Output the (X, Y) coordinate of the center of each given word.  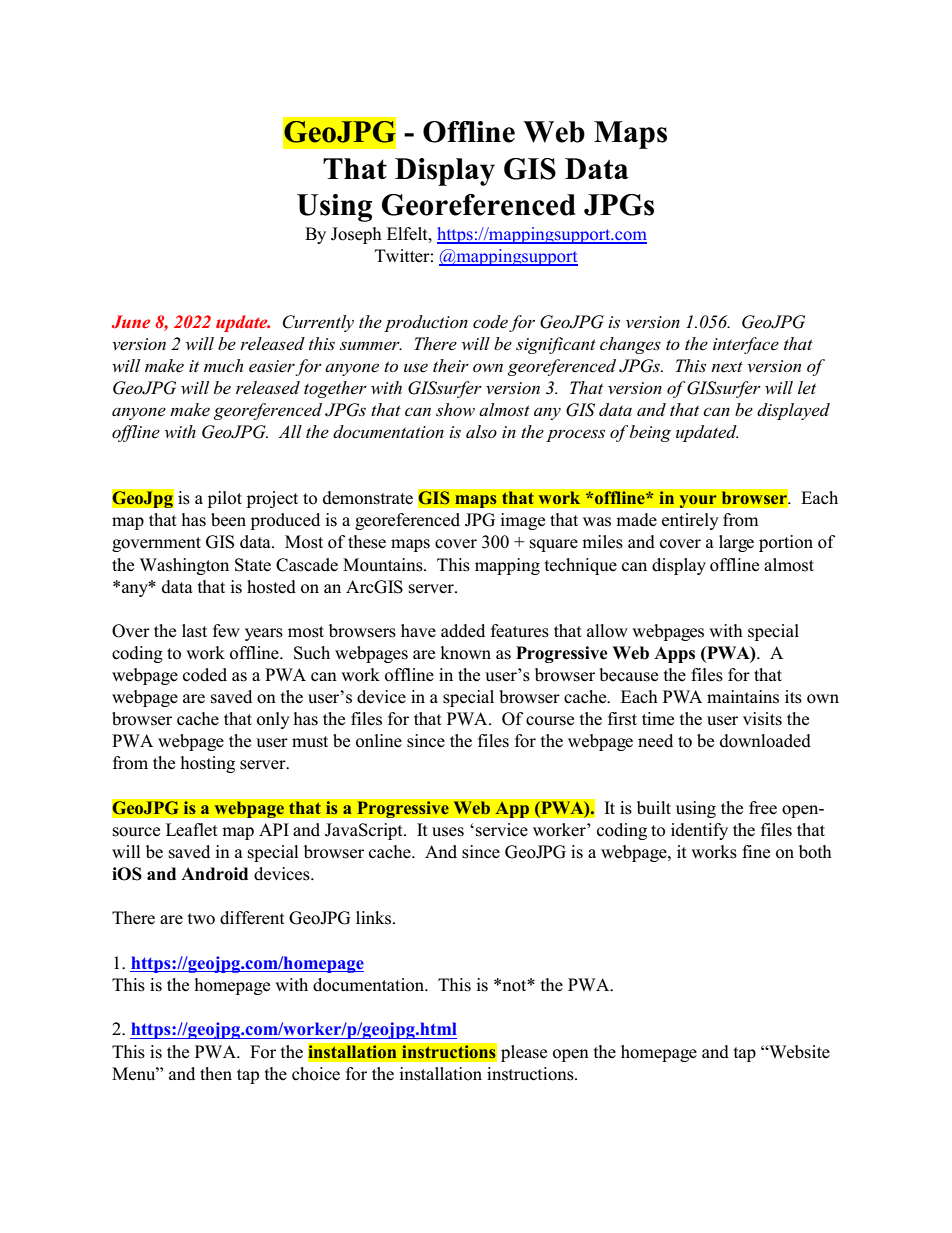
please (524, 1053)
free (763, 808)
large (736, 543)
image (522, 521)
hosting (208, 764)
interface (746, 345)
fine (756, 852)
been (228, 520)
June (131, 321)
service (502, 830)
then (216, 1074)
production (426, 323)
